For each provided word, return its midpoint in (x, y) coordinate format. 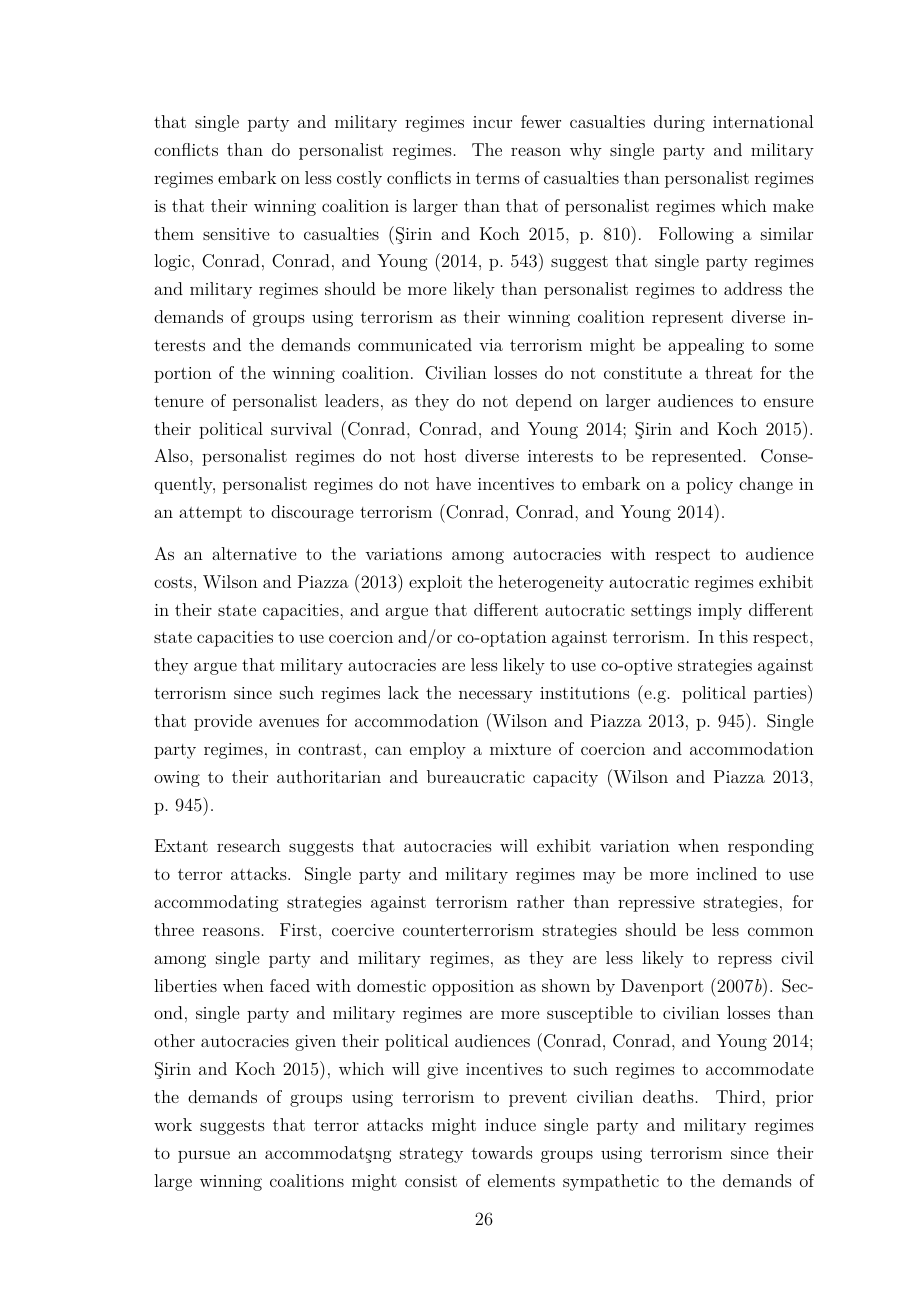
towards (502, 1152)
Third (739, 1096)
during (679, 123)
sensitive (236, 234)
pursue (204, 1156)
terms (498, 178)
